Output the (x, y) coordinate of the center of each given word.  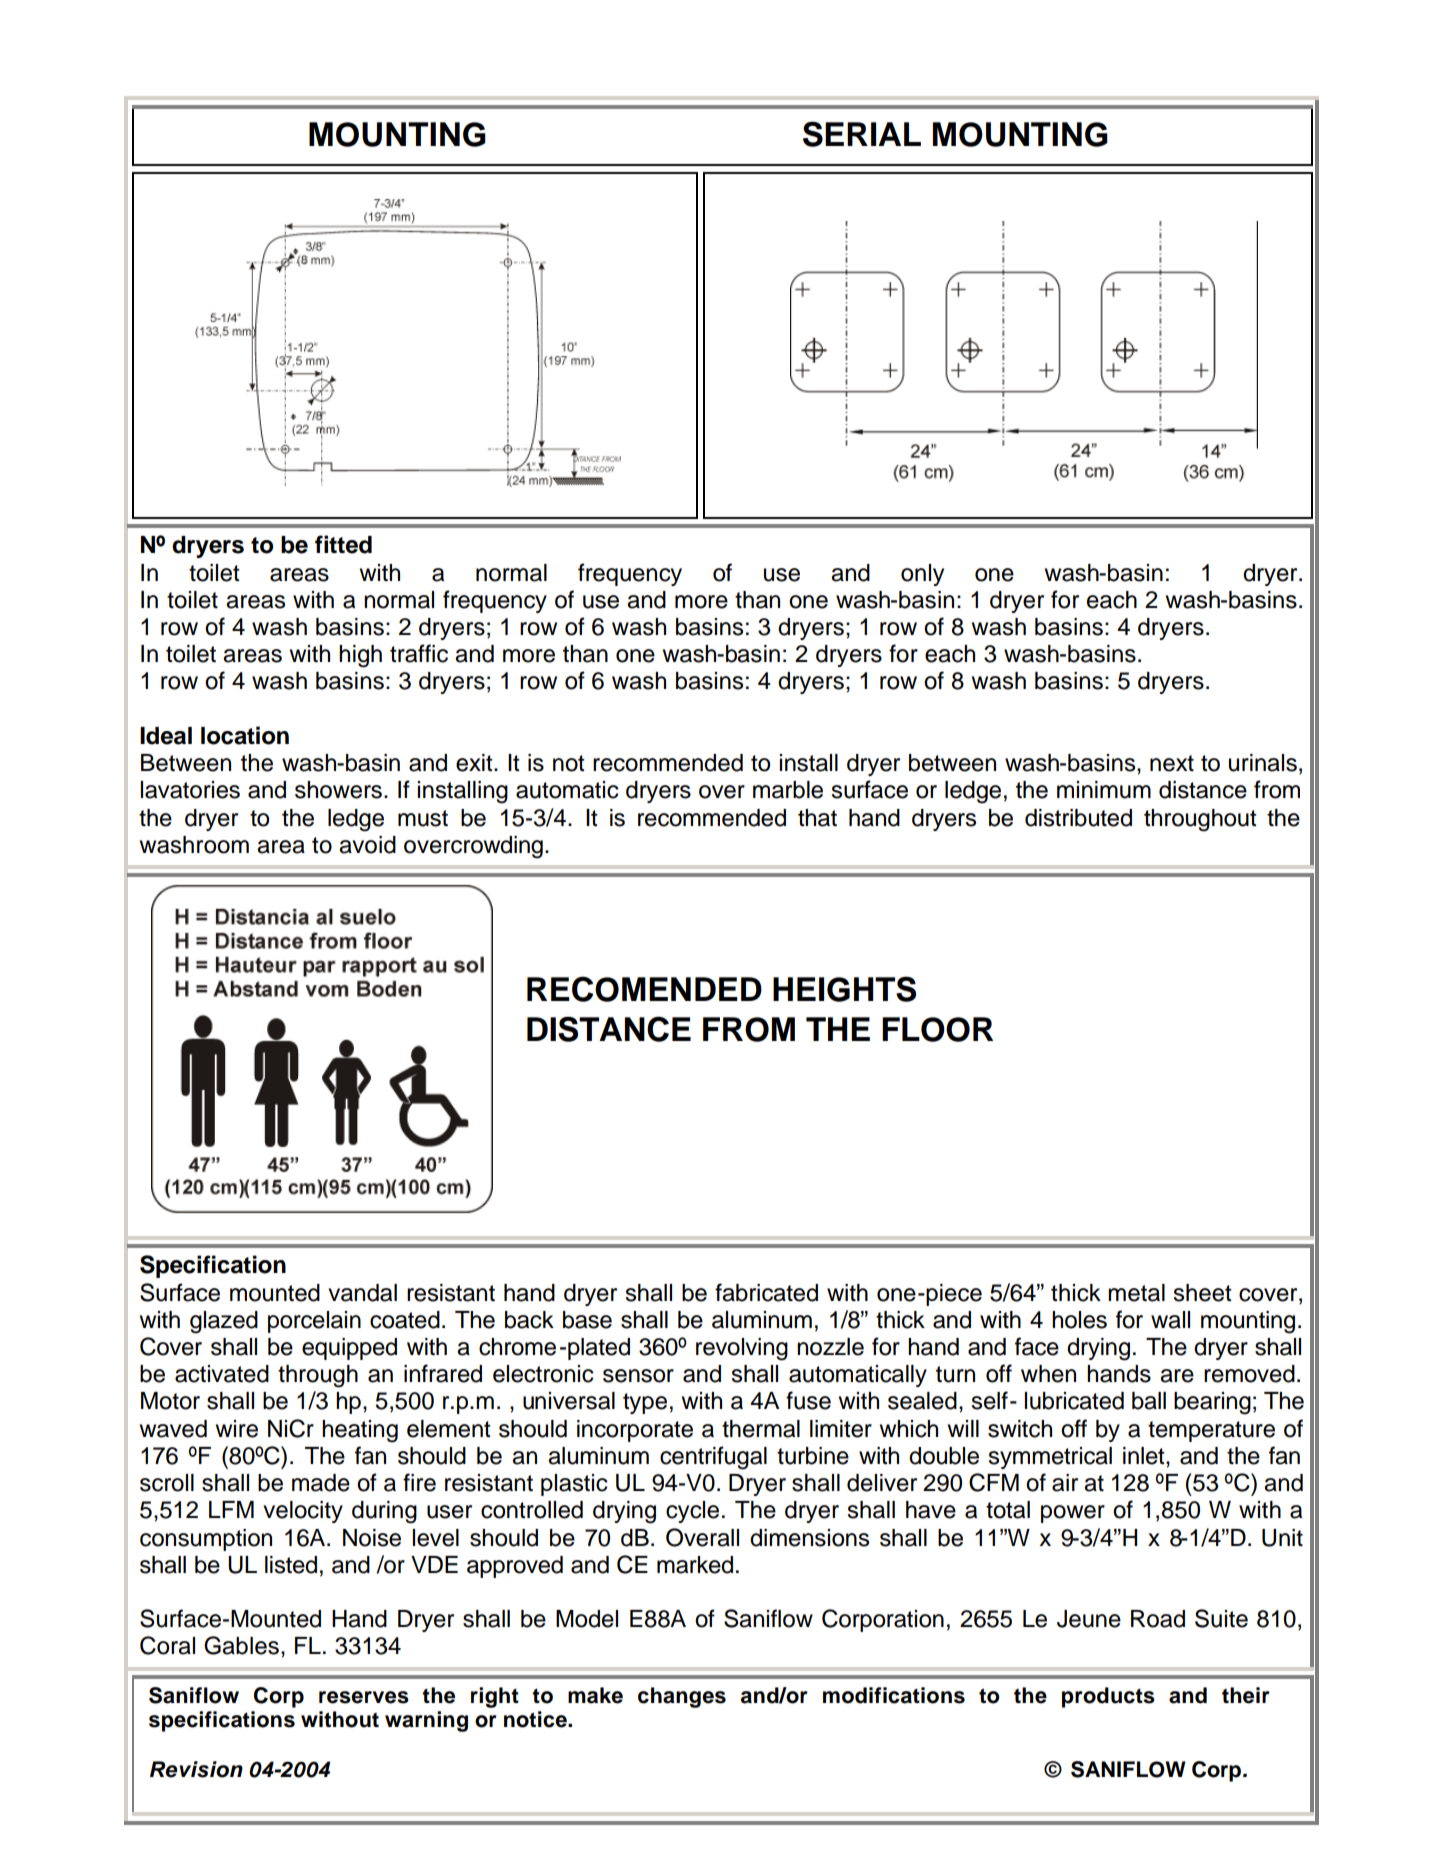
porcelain (314, 1322)
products (1108, 1697)
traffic (419, 653)
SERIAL (862, 134)
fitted (343, 544)
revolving (742, 1349)
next (1172, 763)
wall (1170, 1320)
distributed (1078, 818)
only (922, 575)
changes (682, 1697)
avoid (367, 845)
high (360, 656)
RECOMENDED (644, 989)
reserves (364, 1697)
